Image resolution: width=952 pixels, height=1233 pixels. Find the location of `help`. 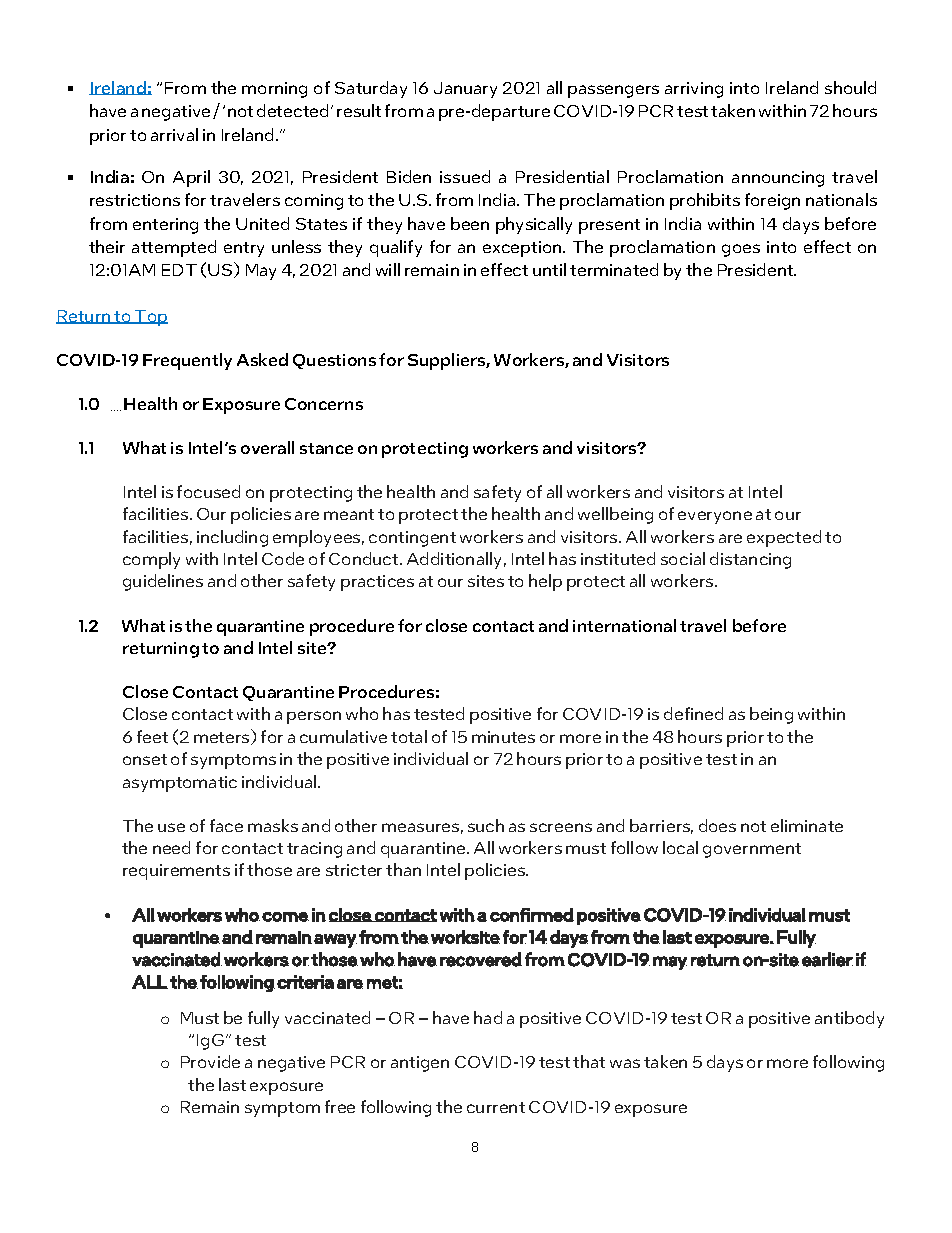

help is located at coordinates (545, 582).
